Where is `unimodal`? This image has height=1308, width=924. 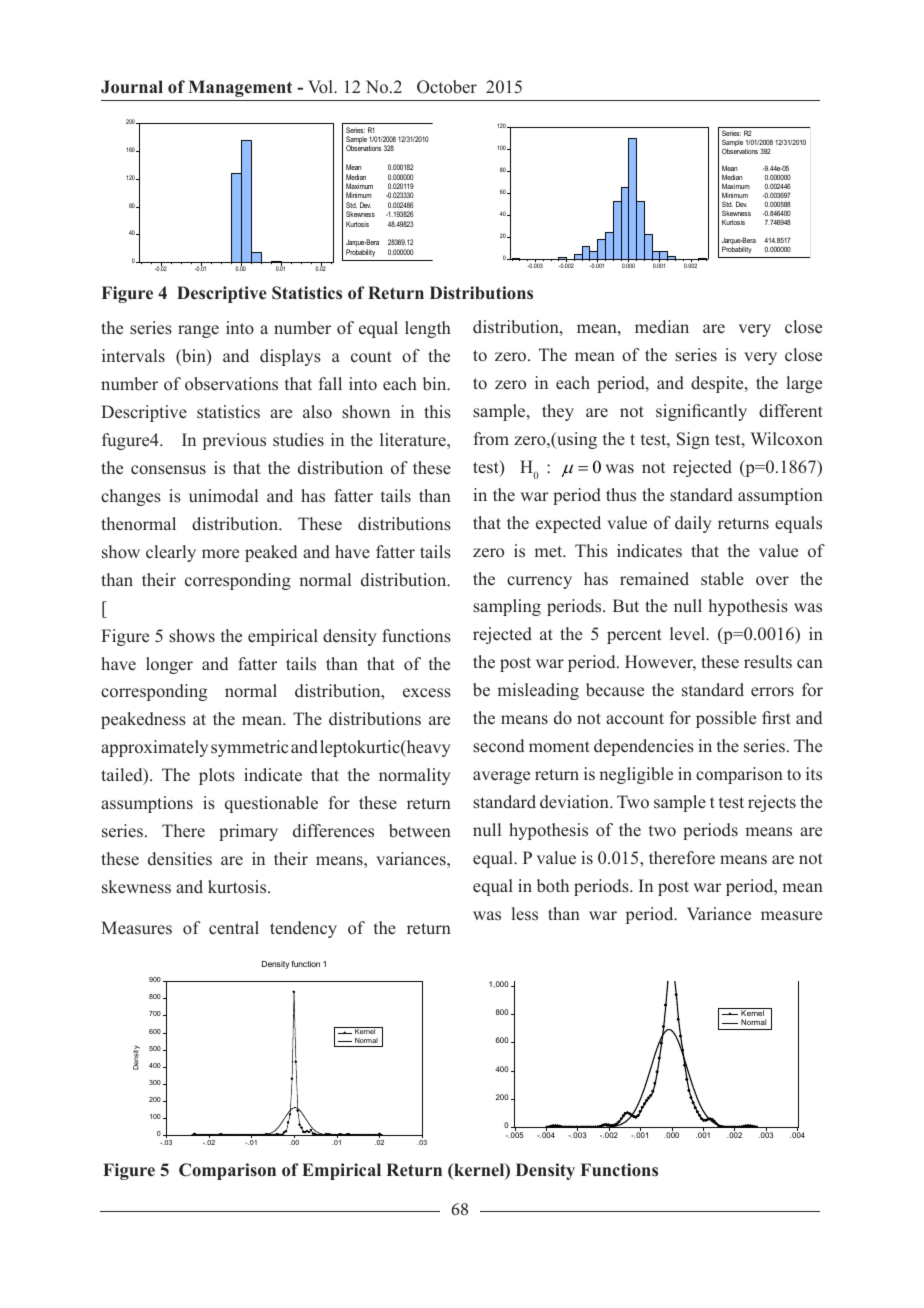 unimodal is located at coordinates (223, 496).
